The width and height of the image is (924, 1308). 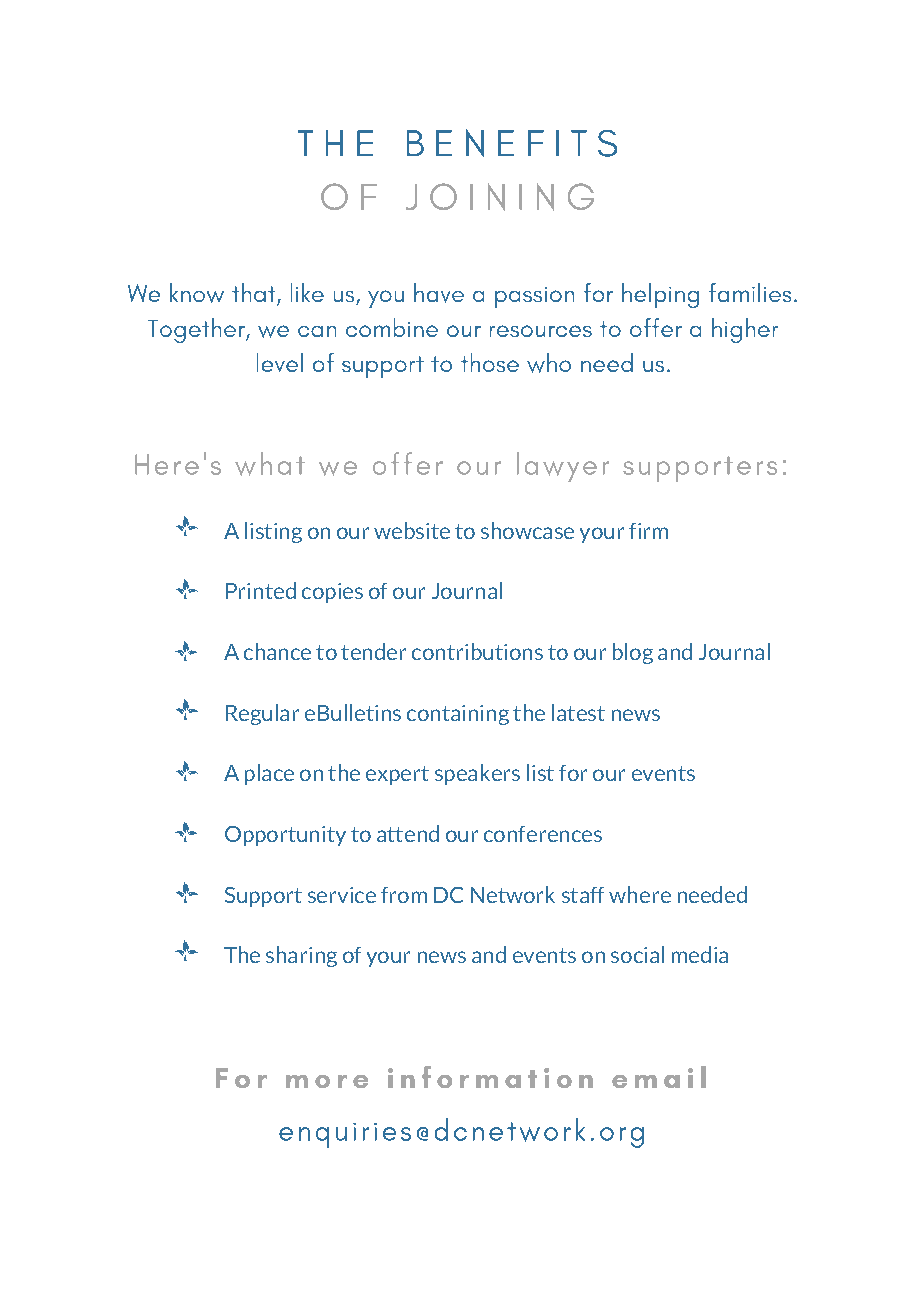 What do you see at coordinates (458, 715) in the image?
I see `containing` at bounding box center [458, 715].
